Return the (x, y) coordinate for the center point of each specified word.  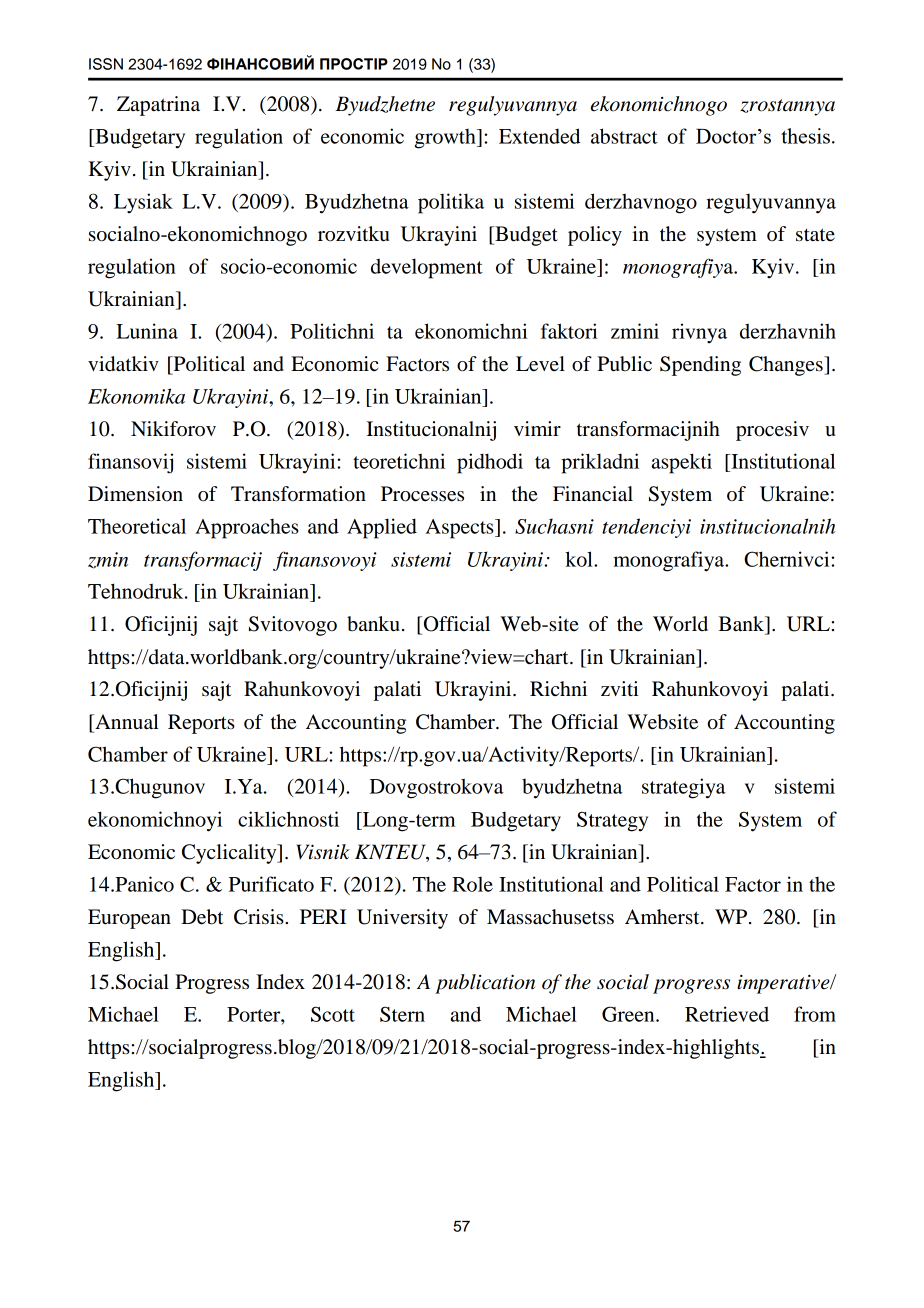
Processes (422, 494)
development (427, 268)
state (815, 235)
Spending (700, 366)
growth (446, 139)
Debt (202, 917)
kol (580, 559)
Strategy (612, 821)
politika (451, 203)
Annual (126, 722)
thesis (805, 136)
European (129, 919)
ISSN (106, 64)
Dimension (135, 494)
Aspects (461, 529)
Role (472, 884)
